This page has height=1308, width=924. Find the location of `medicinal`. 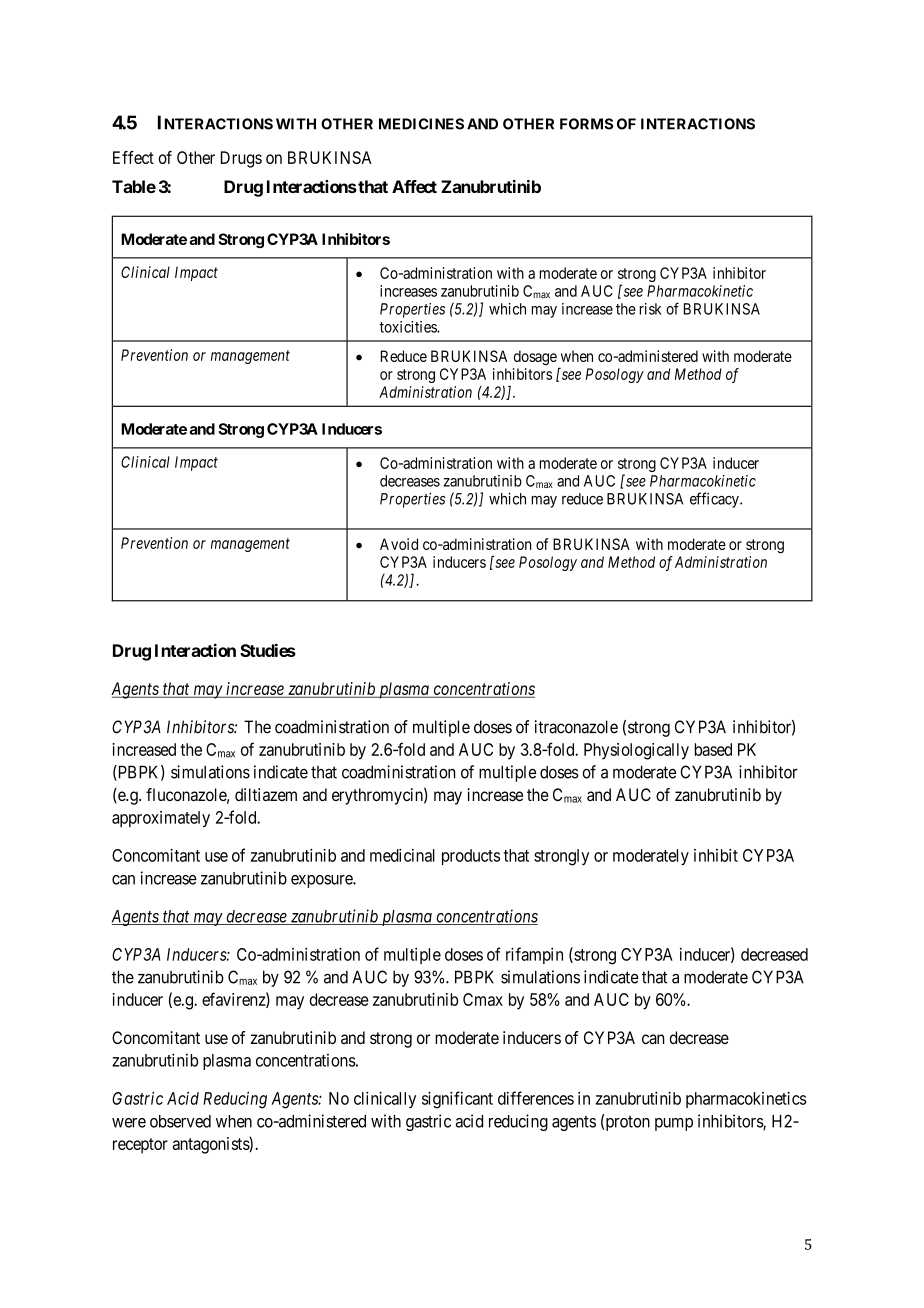

medicinal is located at coordinates (402, 855).
